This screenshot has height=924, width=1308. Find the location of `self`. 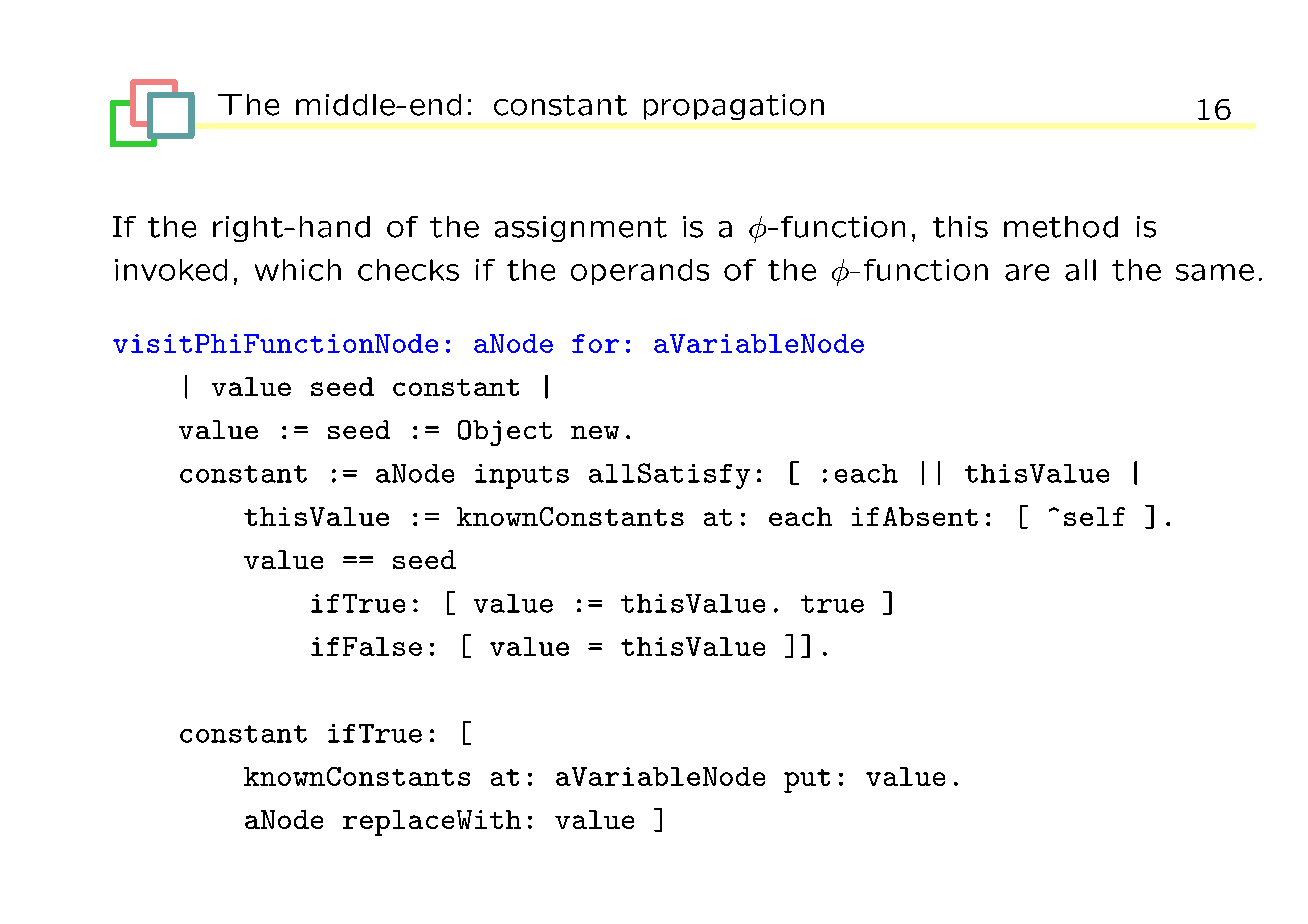

self is located at coordinates (1094, 516).
